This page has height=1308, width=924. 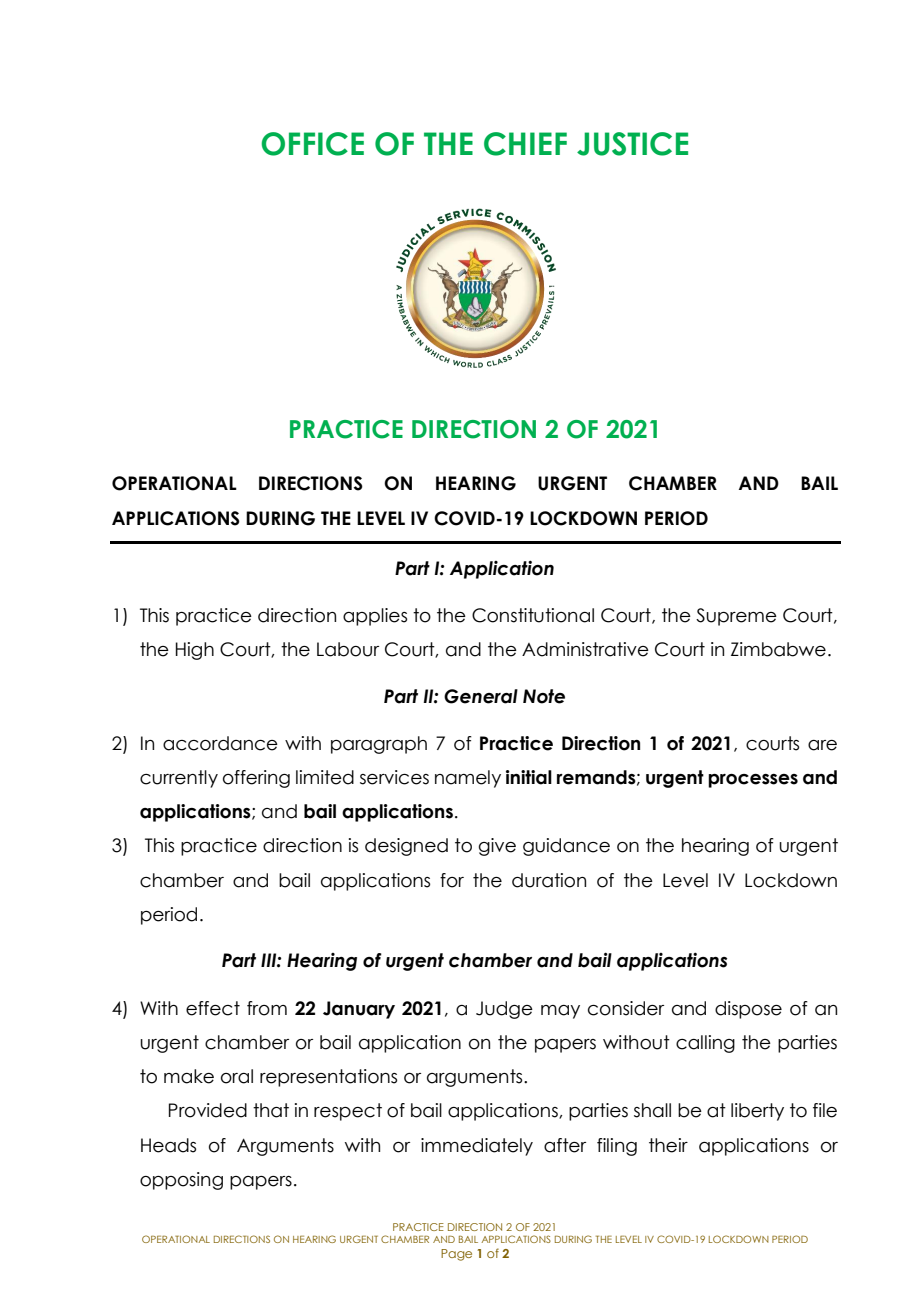 What do you see at coordinates (504, 1010) in the page?
I see `Judge` at bounding box center [504, 1010].
